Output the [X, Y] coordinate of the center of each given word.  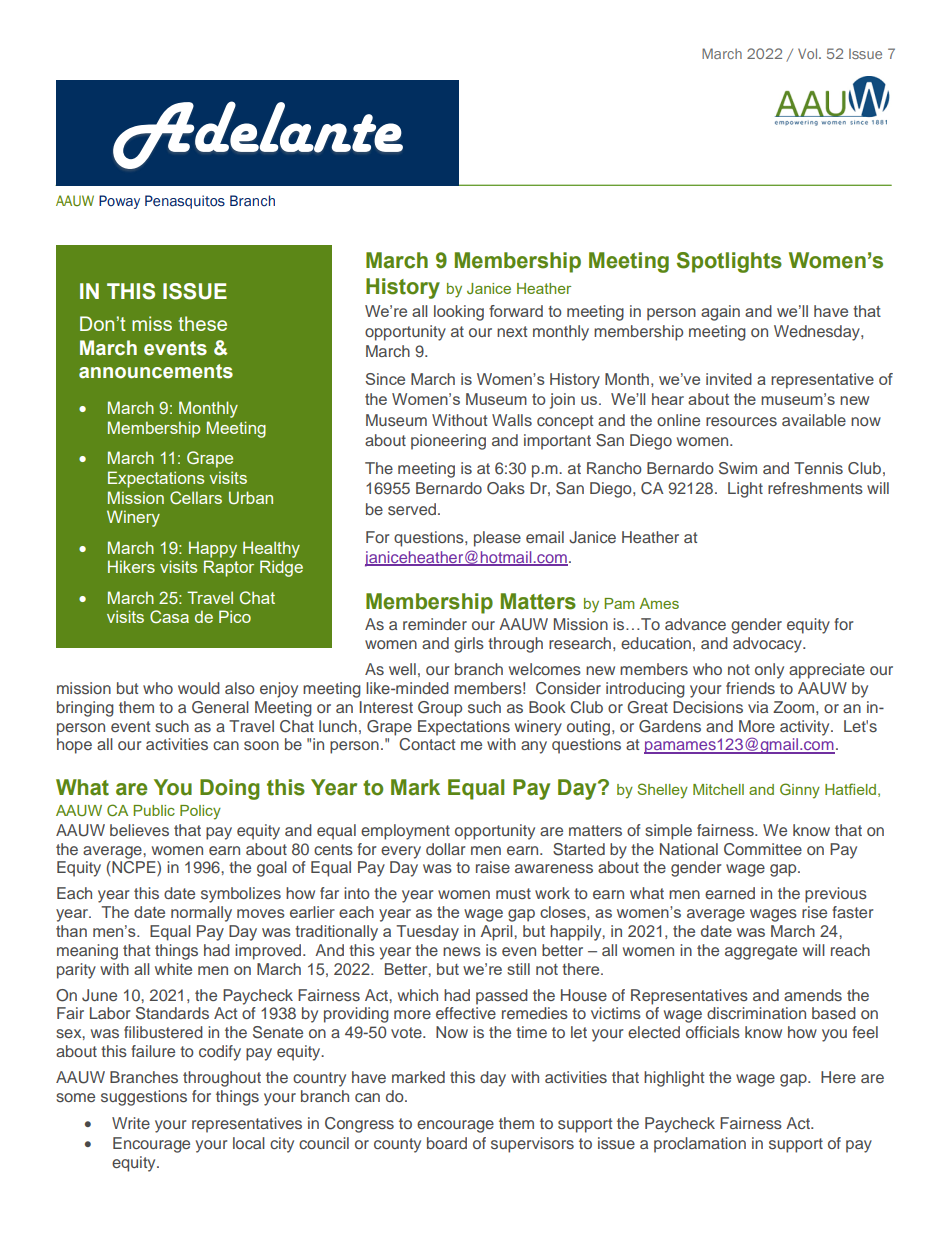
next [512, 331]
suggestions [144, 1098]
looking [459, 313]
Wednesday [818, 333]
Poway [119, 202]
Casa [169, 616]
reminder [435, 624]
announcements [156, 371]
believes [139, 830]
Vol [809, 53]
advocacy [768, 645]
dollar [446, 849]
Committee [763, 849]
